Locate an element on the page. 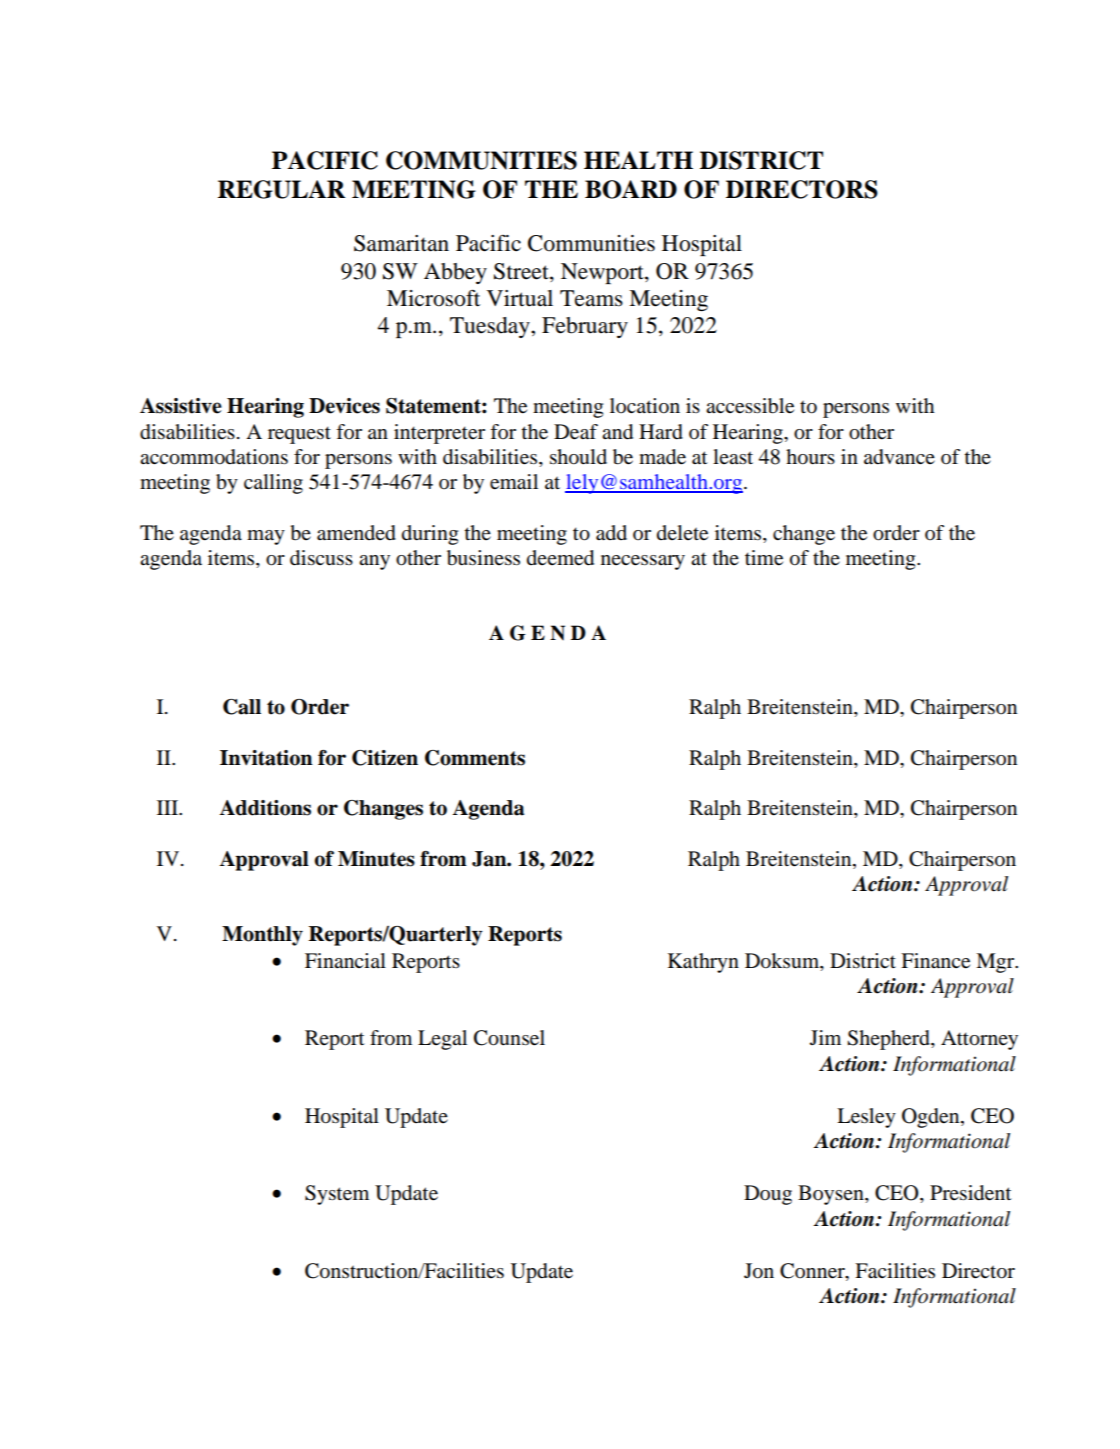 This document has width=1120, height=1449. time is located at coordinates (764, 558).
